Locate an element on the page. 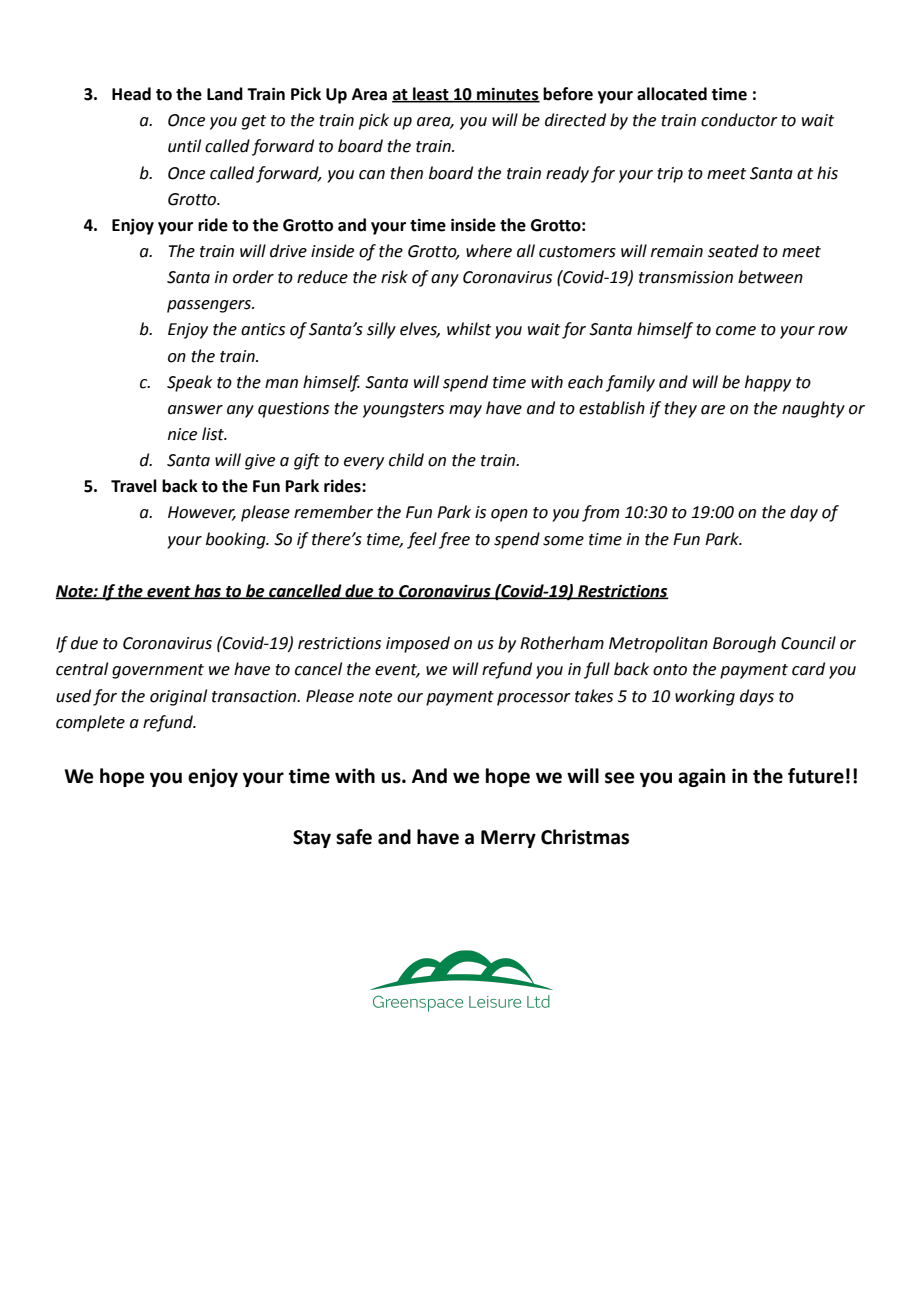  child is located at coordinates (406, 460).
